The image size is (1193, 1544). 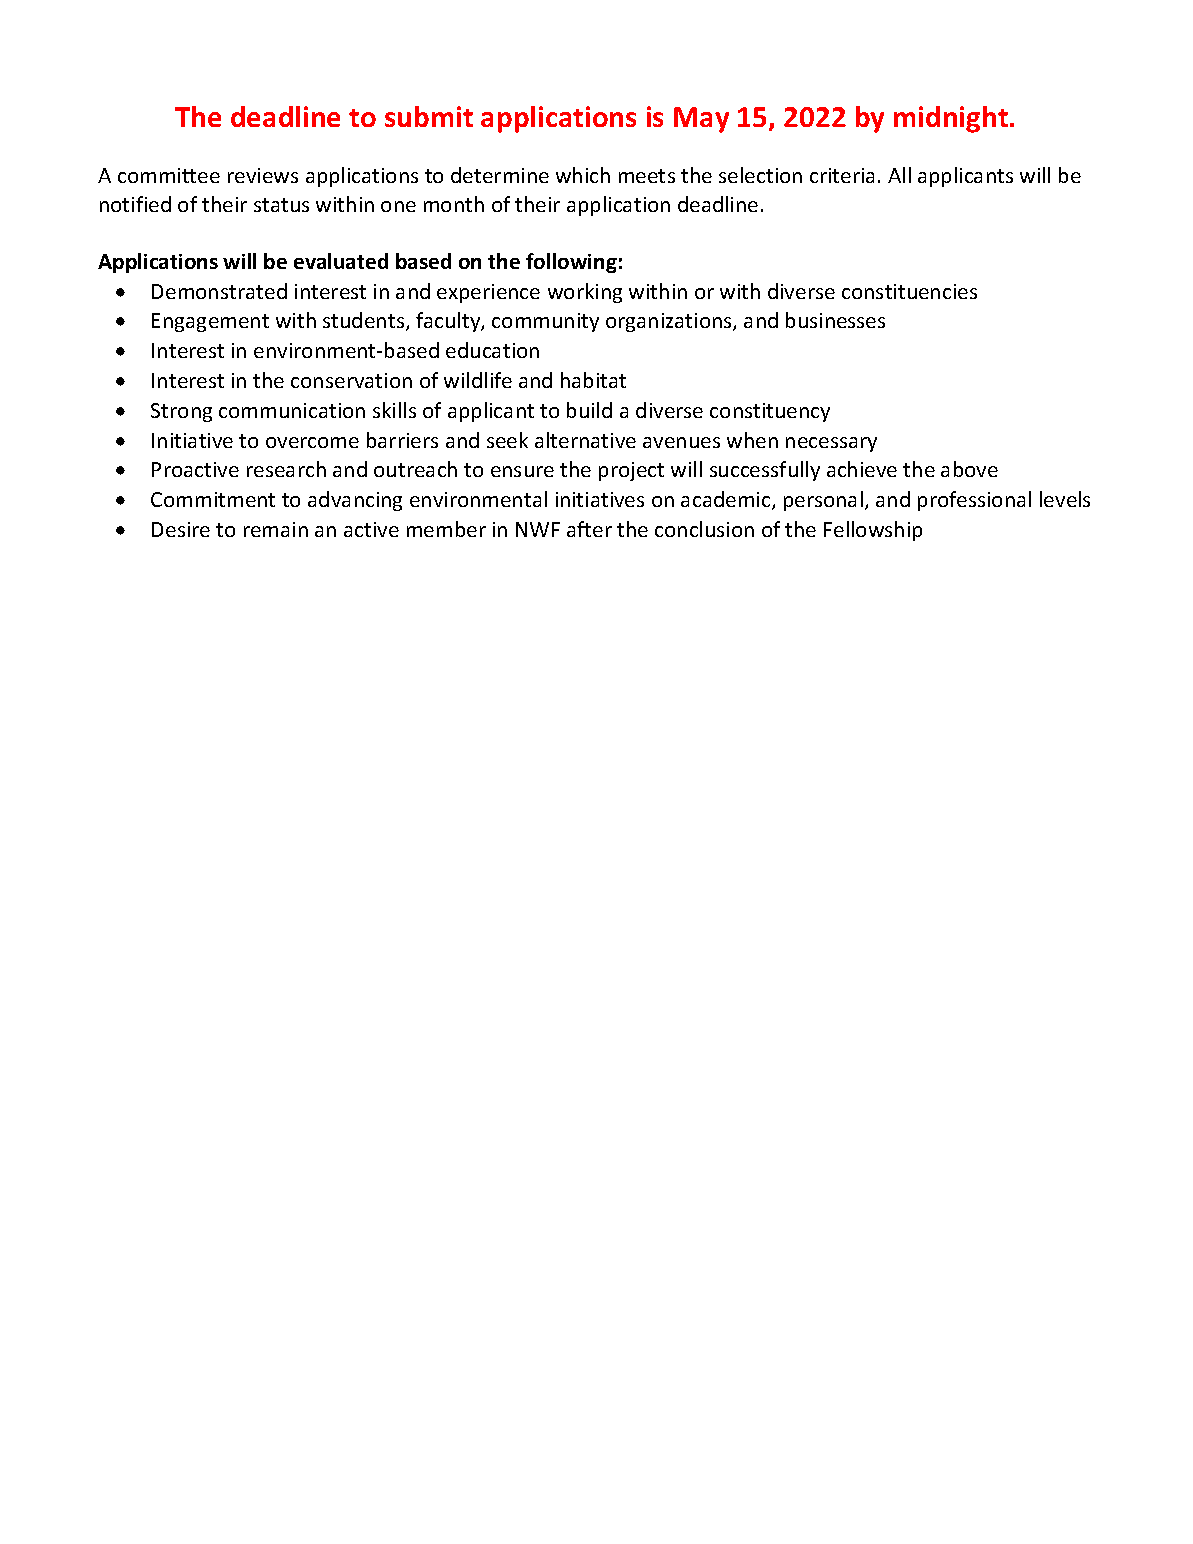 I want to click on businesses, so click(x=835, y=320).
